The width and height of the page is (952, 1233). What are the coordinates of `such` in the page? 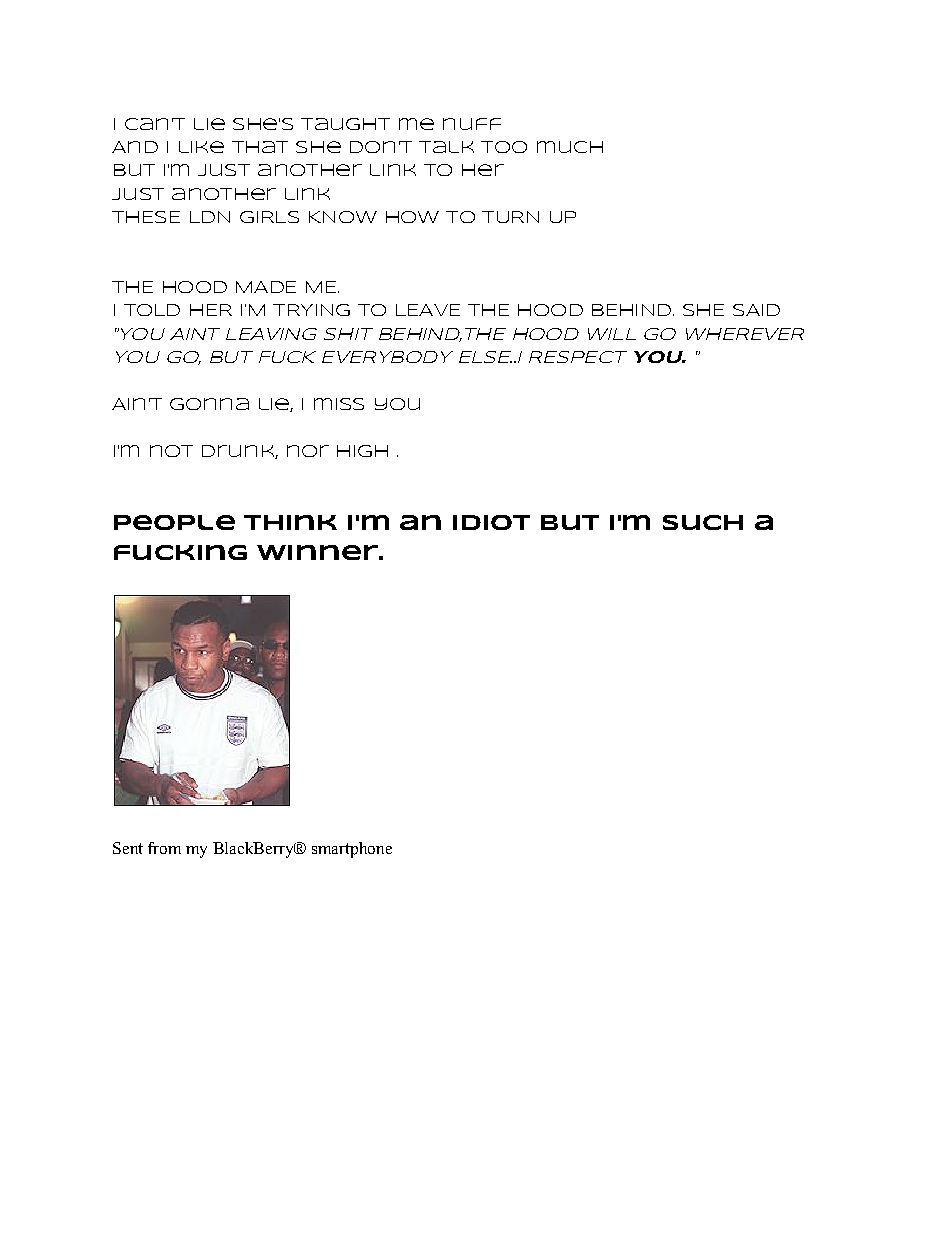 It's located at (703, 522).
